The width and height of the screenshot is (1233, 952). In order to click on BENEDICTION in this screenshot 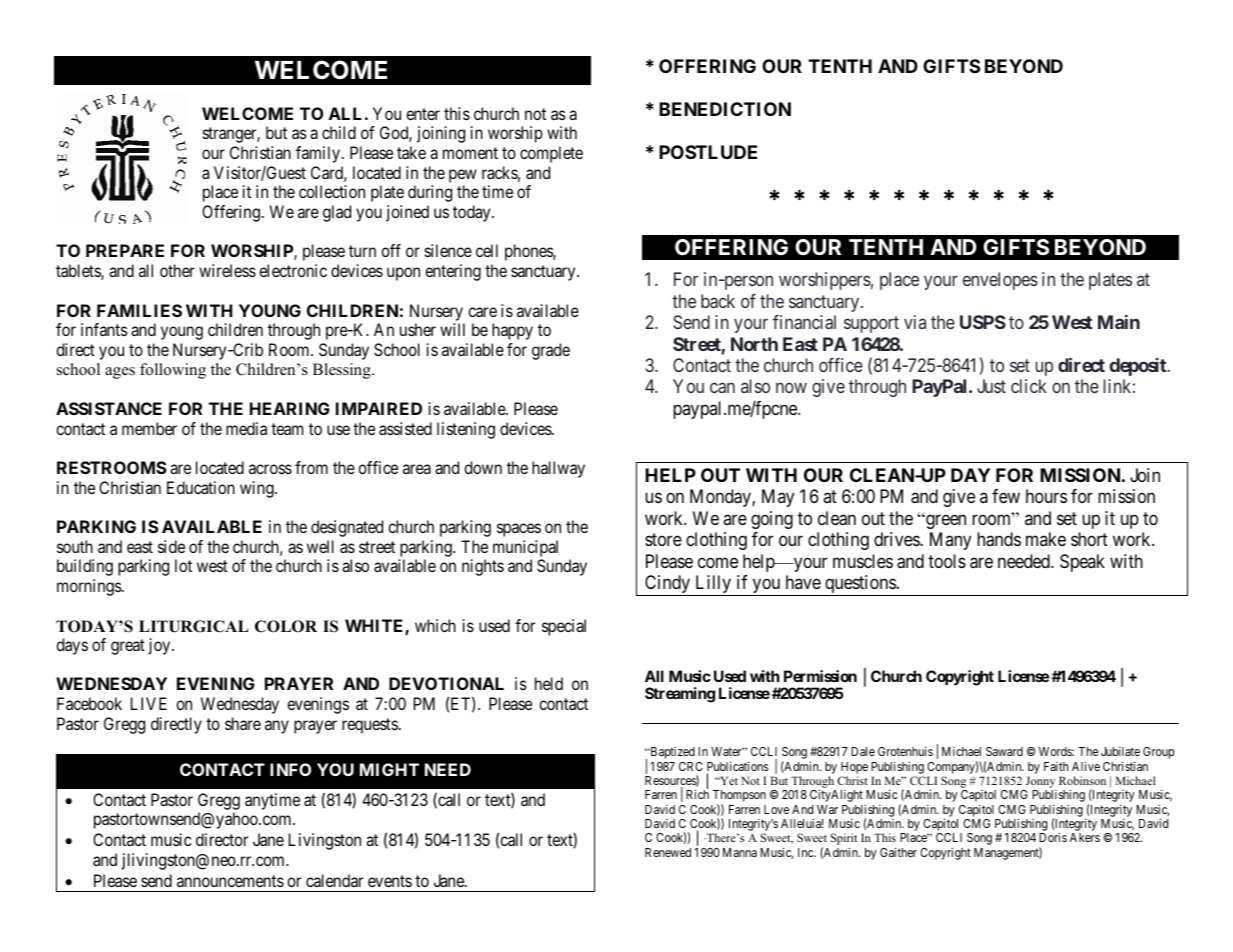, I will do `click(725, 109)`.
